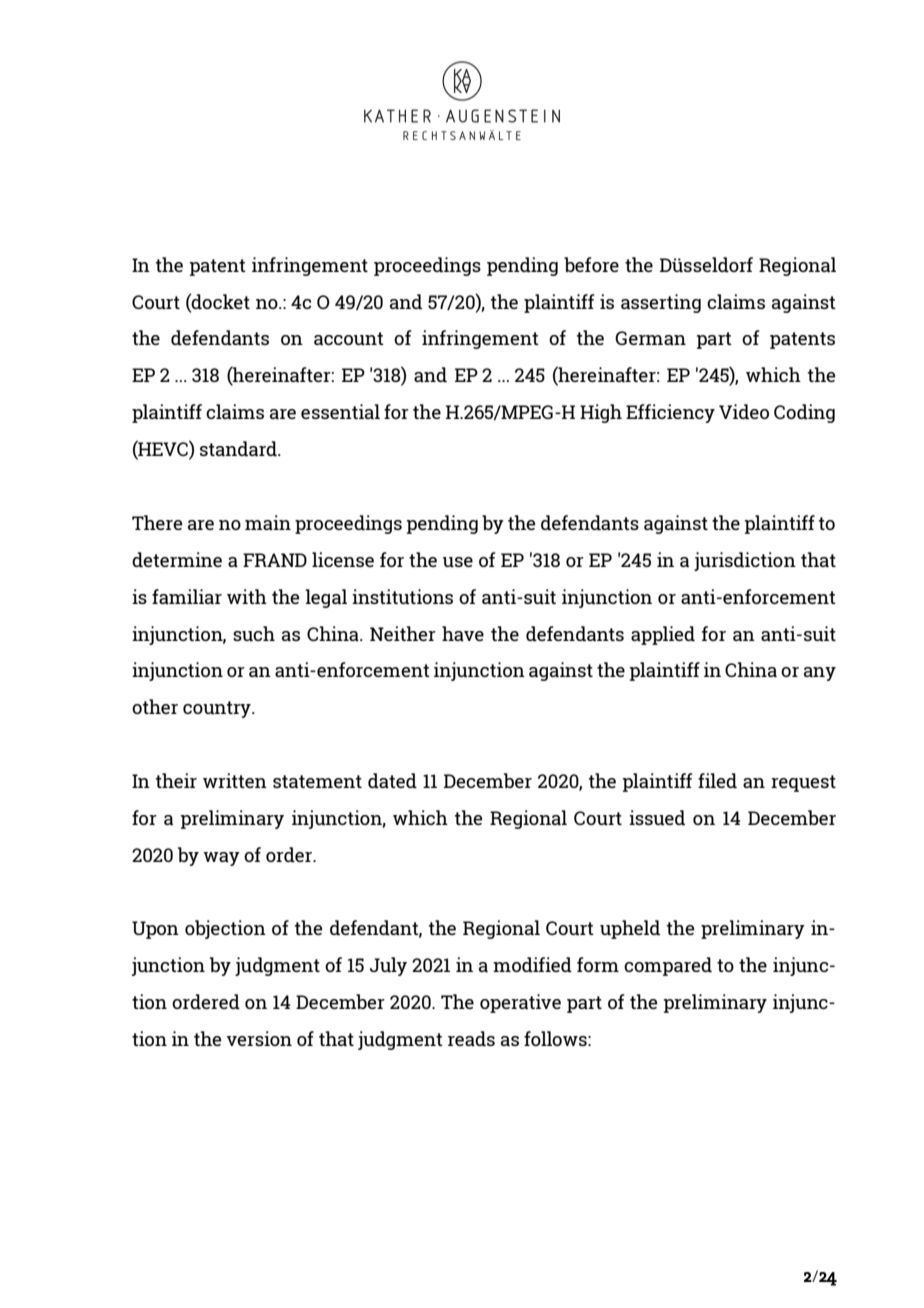 This screenshot has width=924, height=1308. Describe the element at coordinates (717, 780) in the screenshot. I see `filed` at that location.
